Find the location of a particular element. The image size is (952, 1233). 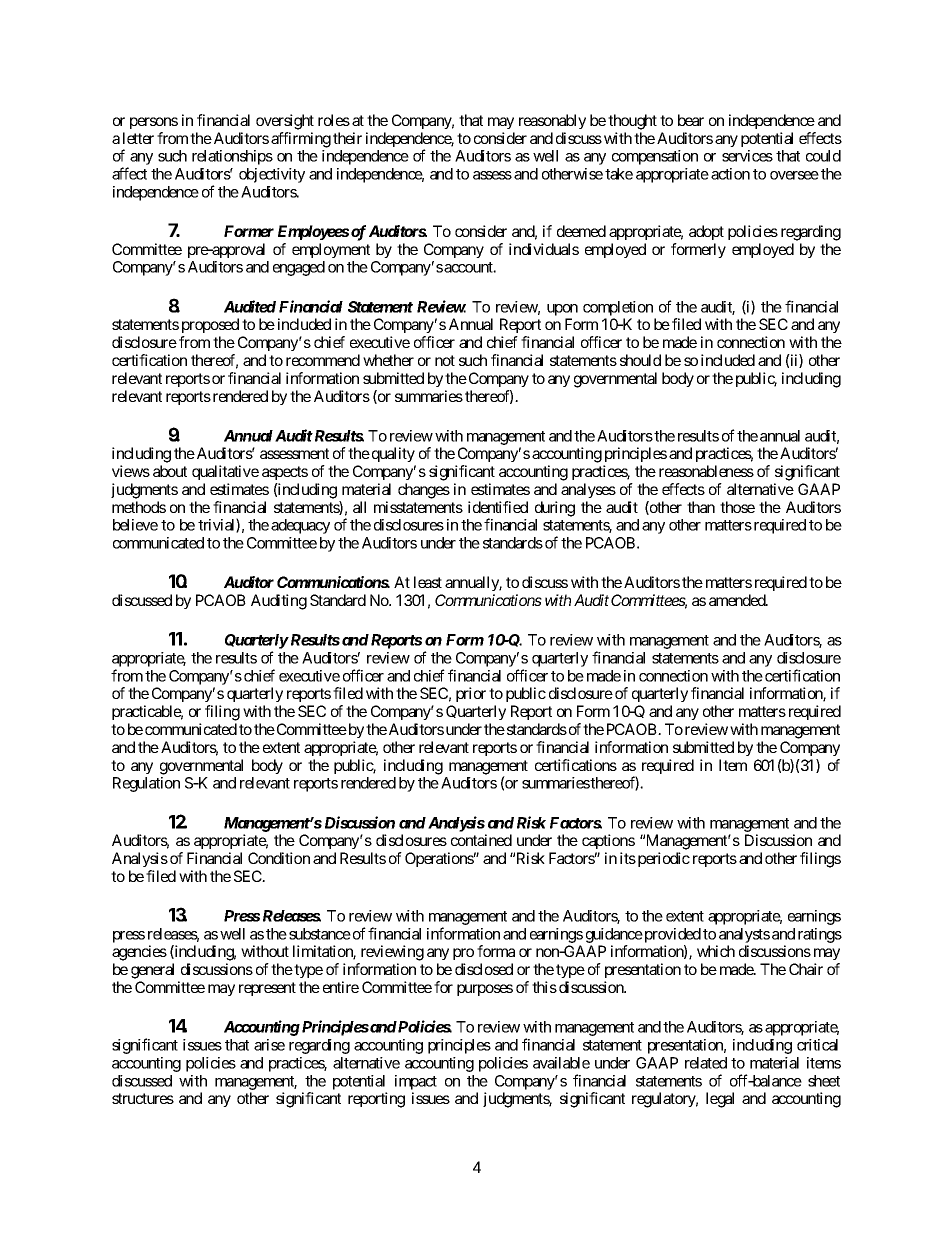

should is located at coordinates (640, 360).
